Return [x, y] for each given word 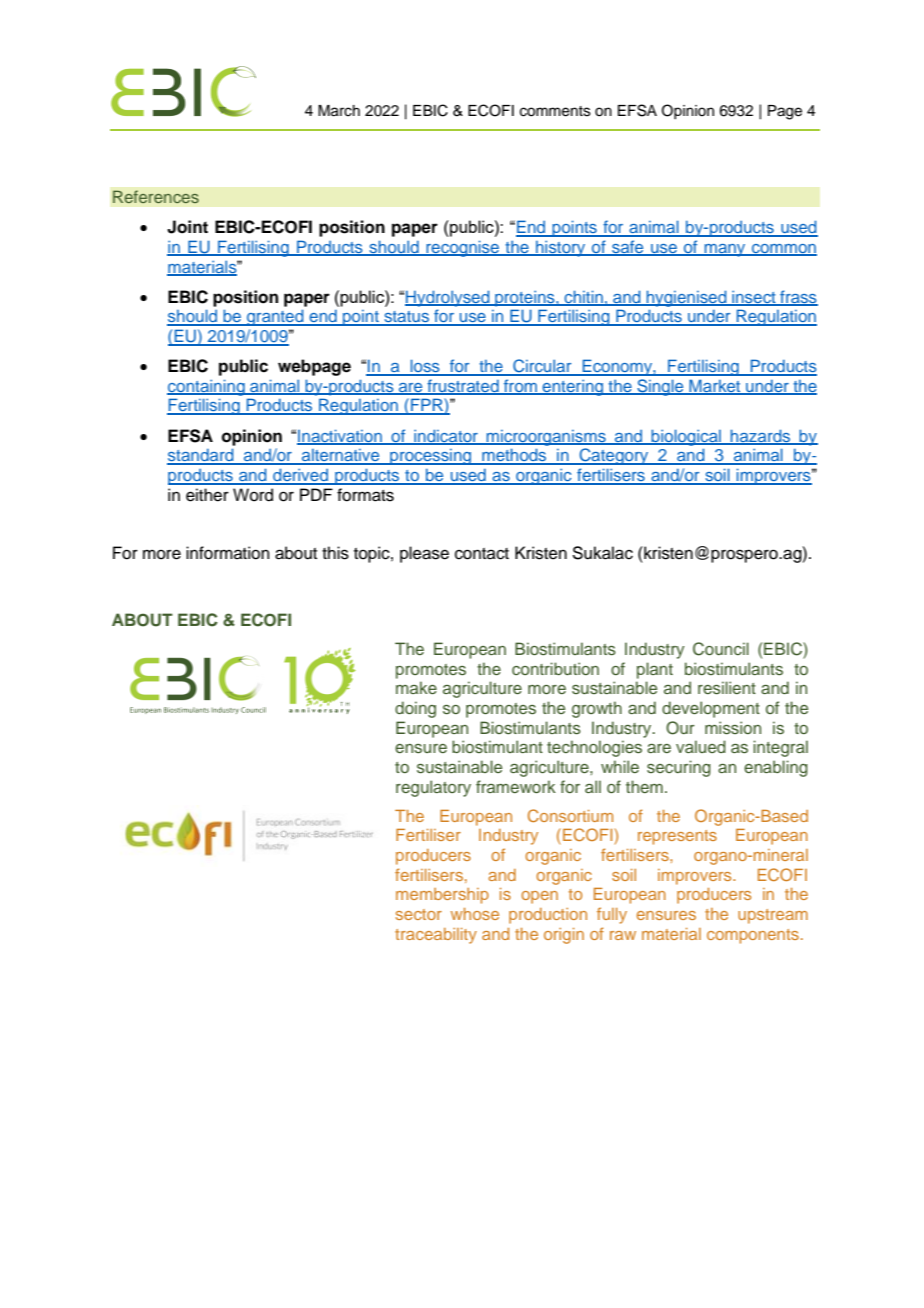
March [339, 111]
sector [419, 914]
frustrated [463, 387]
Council [721, 649]
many [725, 250]
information [228, 553]
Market [715, 387]
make [416, 687]
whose [475, 914]
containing [207, 387]
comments [555, 111]
